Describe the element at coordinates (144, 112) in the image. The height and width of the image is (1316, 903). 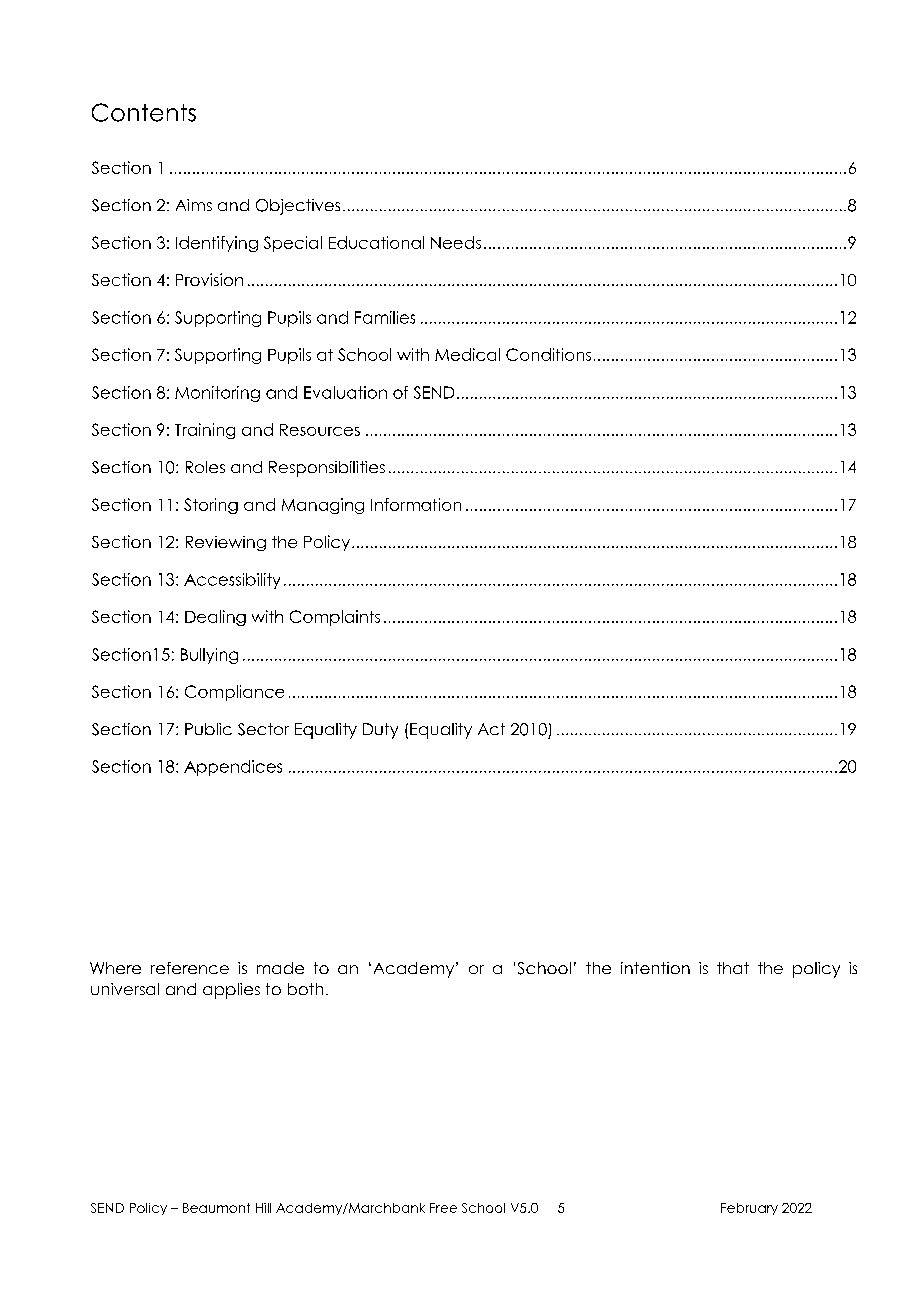
I see `Contents` at that location.
